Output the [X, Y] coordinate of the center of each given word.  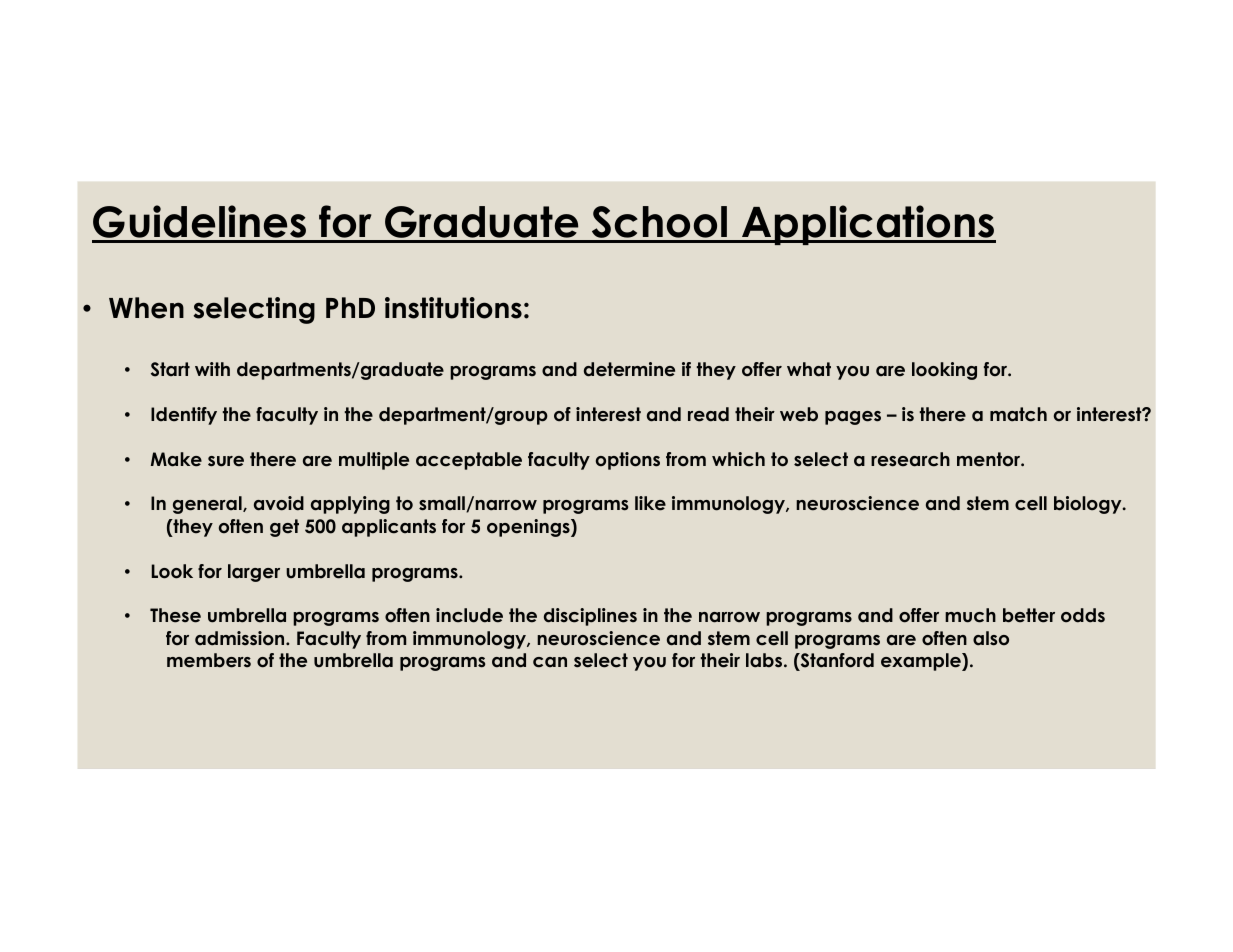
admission [241, 638]
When [146, 308]
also [991, 638]
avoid [279, 503]
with [212, 369]
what [809, 369]
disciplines [590, 617]
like [650, 503]
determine [629, 369]
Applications [868, 225]
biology [1089, 505]
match [1018, 414]
